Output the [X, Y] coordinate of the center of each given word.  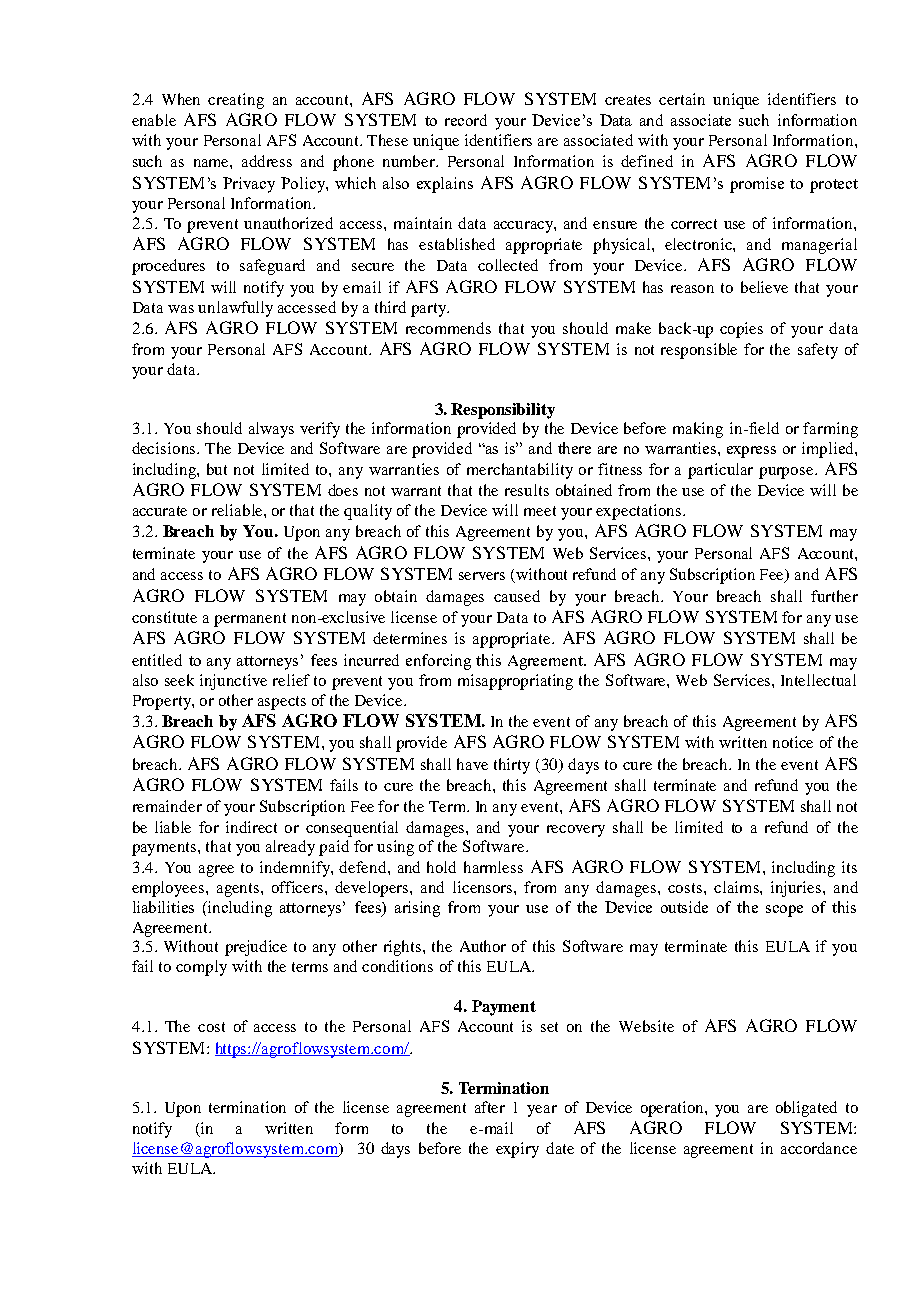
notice [793, 742]
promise [757, 185]
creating [236, 101]
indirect [251, 827]
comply [201, 968]
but [217, 469]
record [466, 120]
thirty [512, 766]
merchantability [520, 471]
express [751, 452]
